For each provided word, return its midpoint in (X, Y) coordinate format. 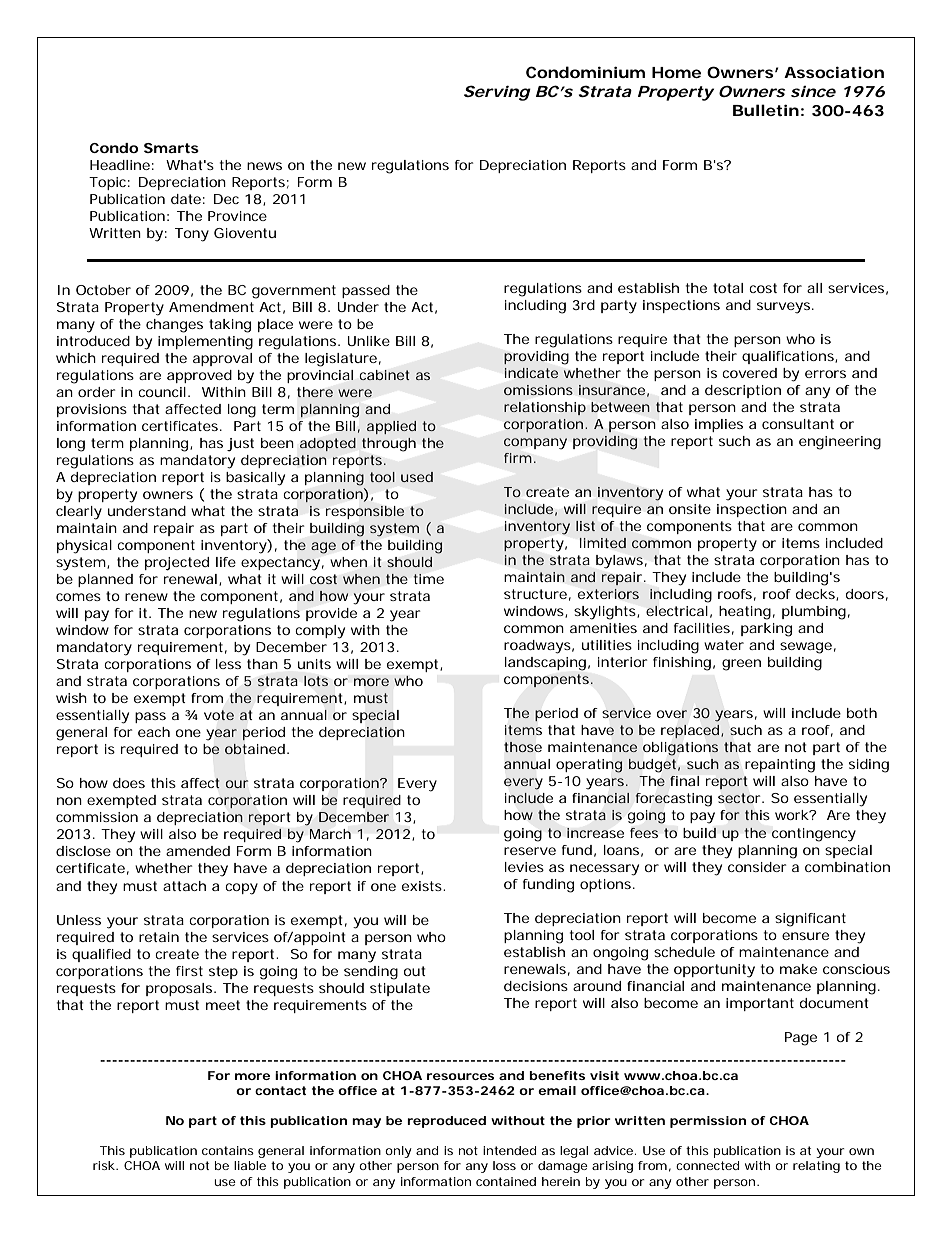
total (728, 288)
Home (676, 72)
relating (816, 1167)
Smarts (171, 148)
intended (509, 1150)
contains (228, 1150)
